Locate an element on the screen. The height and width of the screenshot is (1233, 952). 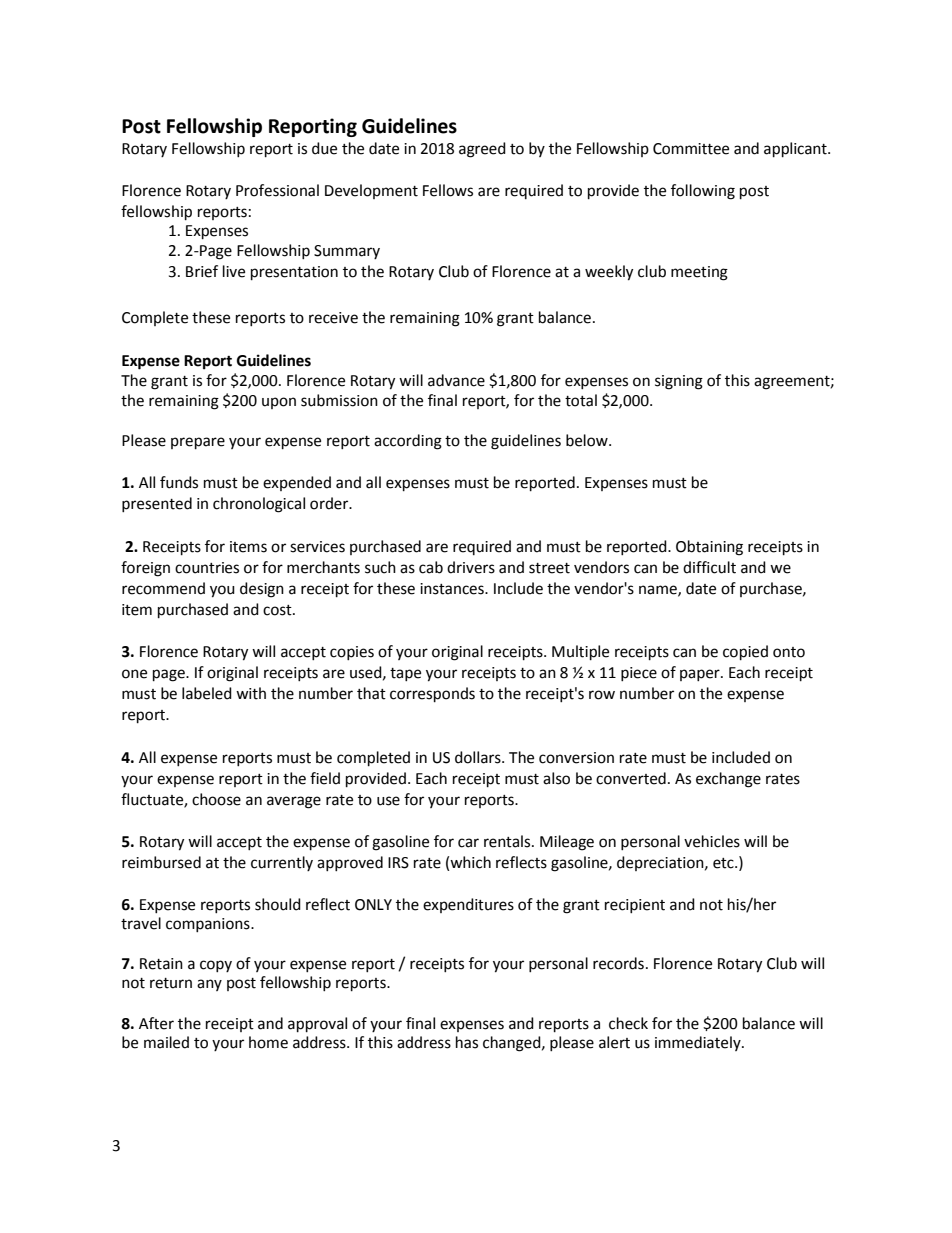
following is located at coordinates (703, 192).
